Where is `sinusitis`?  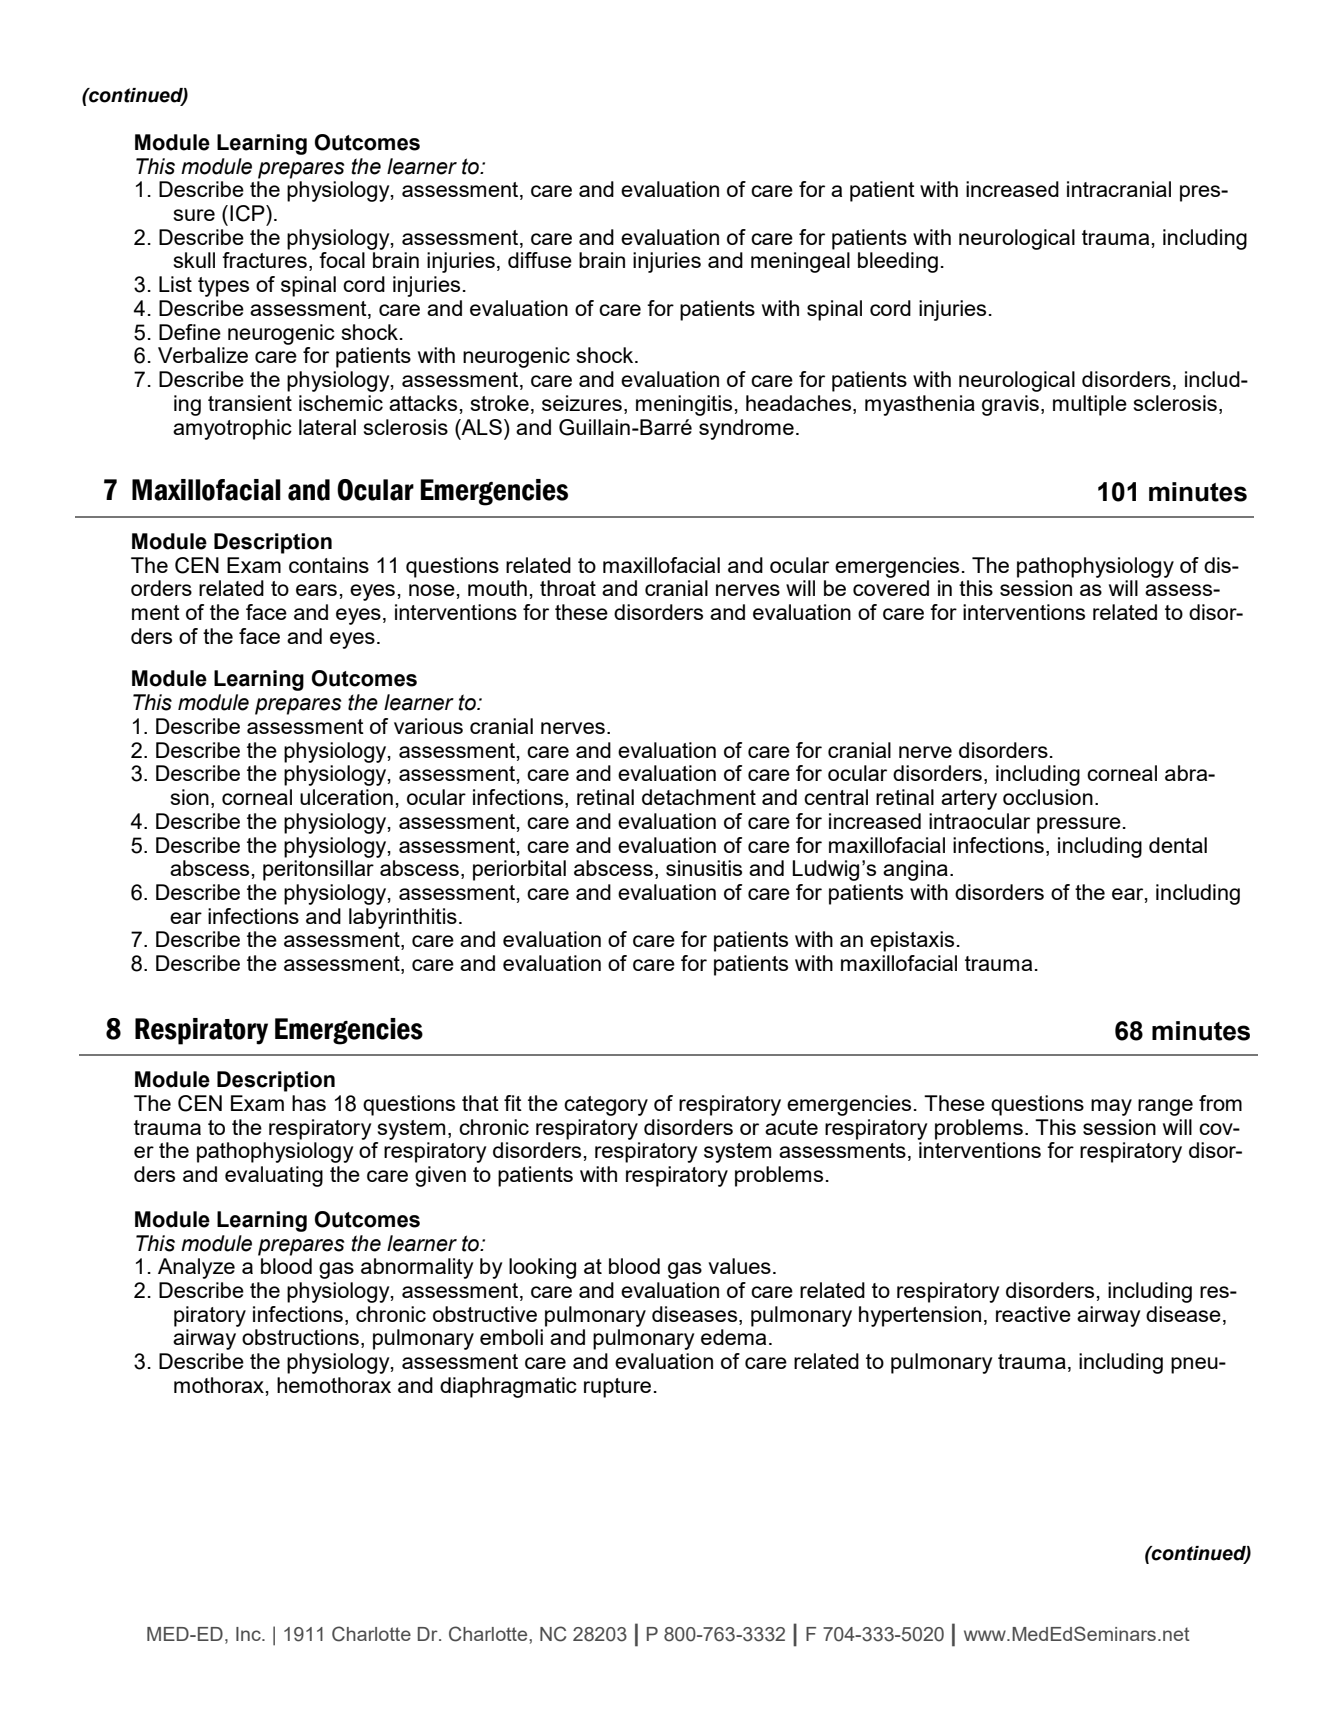
sinusitis is located at coordinates (704, 868).
